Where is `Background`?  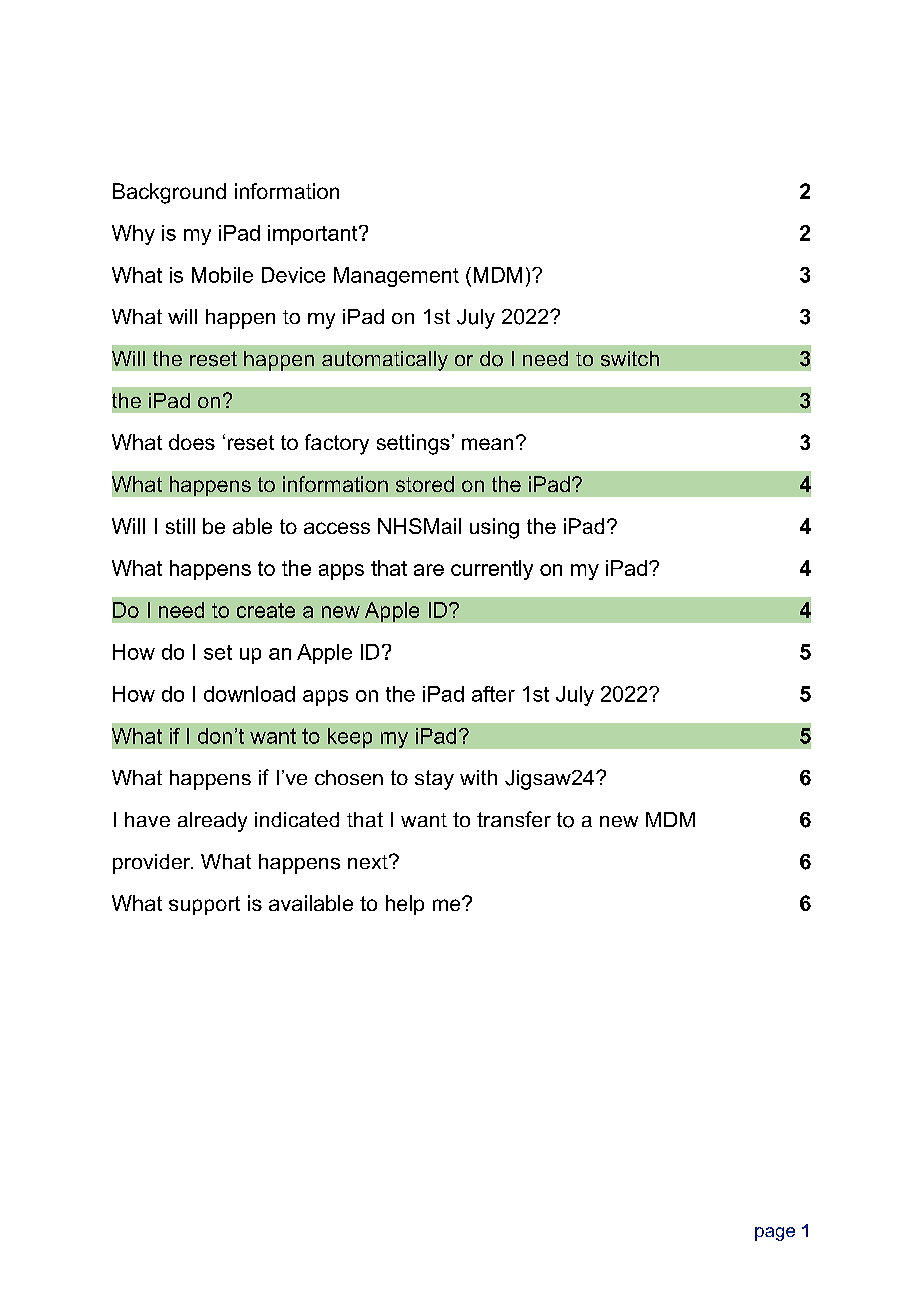 Background is located at coordinates (169, 193).
